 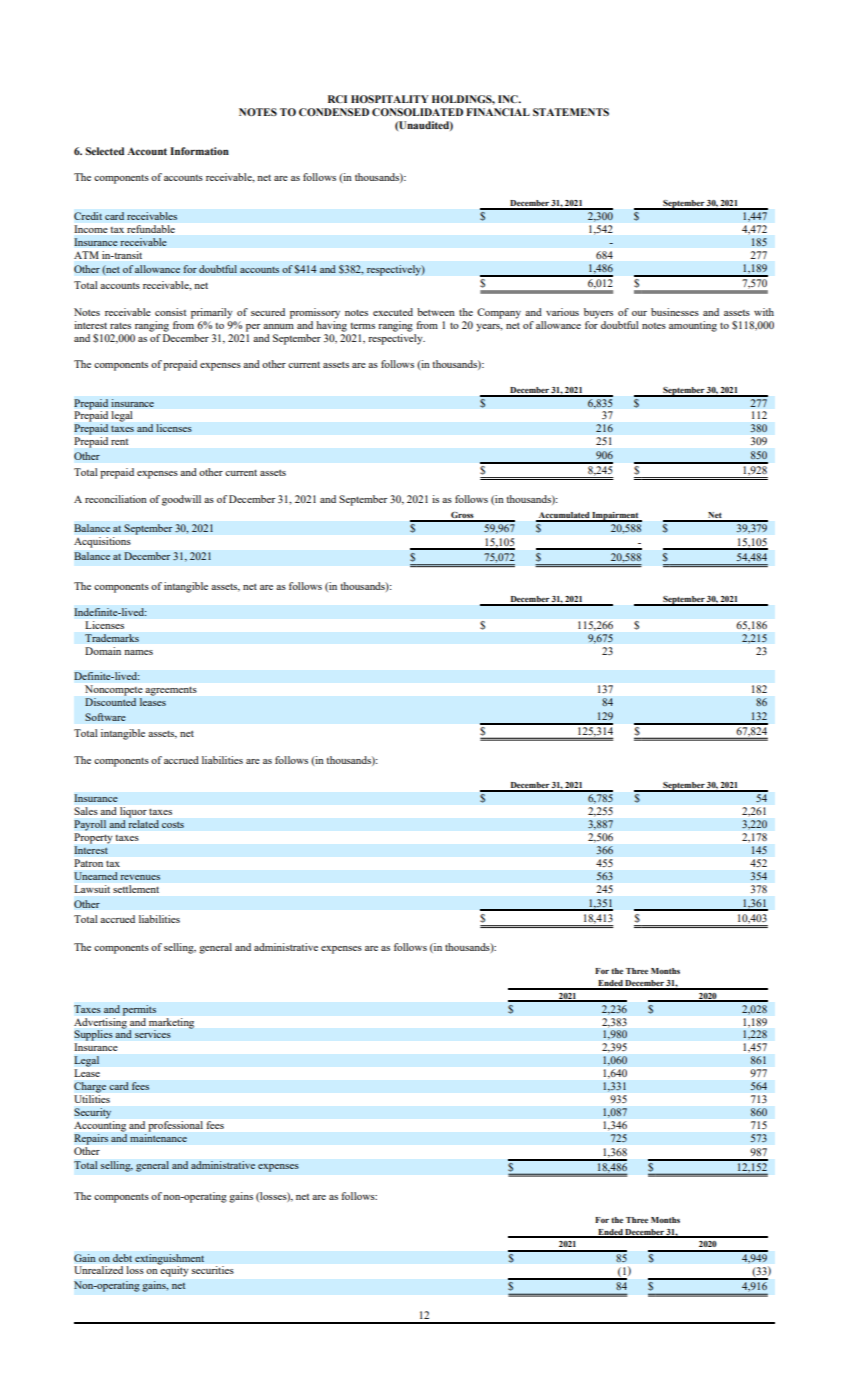 What do you see at coordinates (173, 1270) in the document?
I see `equity` at bounding box center [173, 1270].
